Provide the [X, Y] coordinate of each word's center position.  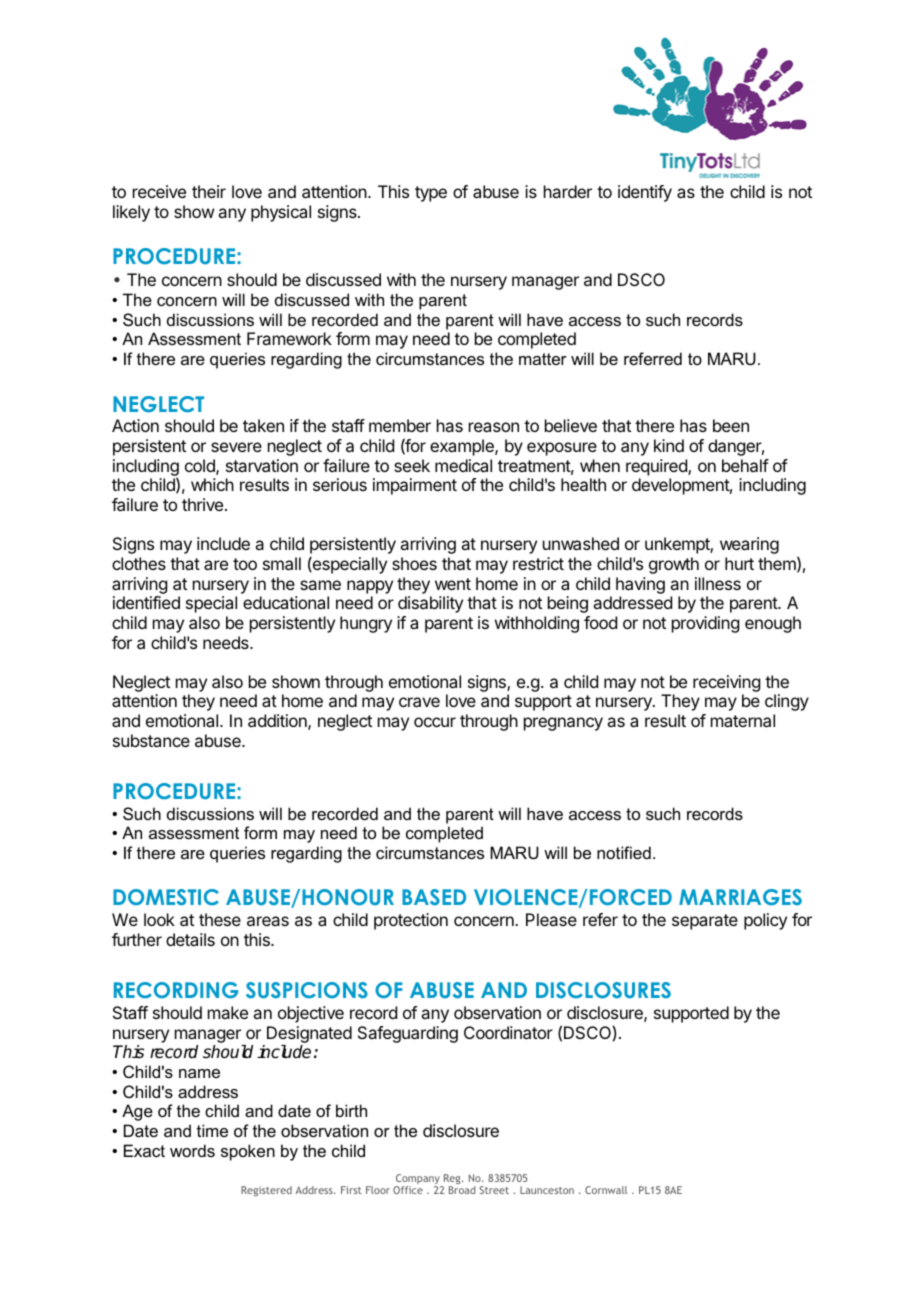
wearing [749, 545]
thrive [202, 504]
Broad [462, 1190]
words [192, 1150]
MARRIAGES [740, 897]
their [209, 191]
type [431, 194]
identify [645, 193]
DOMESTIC [166, 897]
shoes [414, 563]
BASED [434, 897]
